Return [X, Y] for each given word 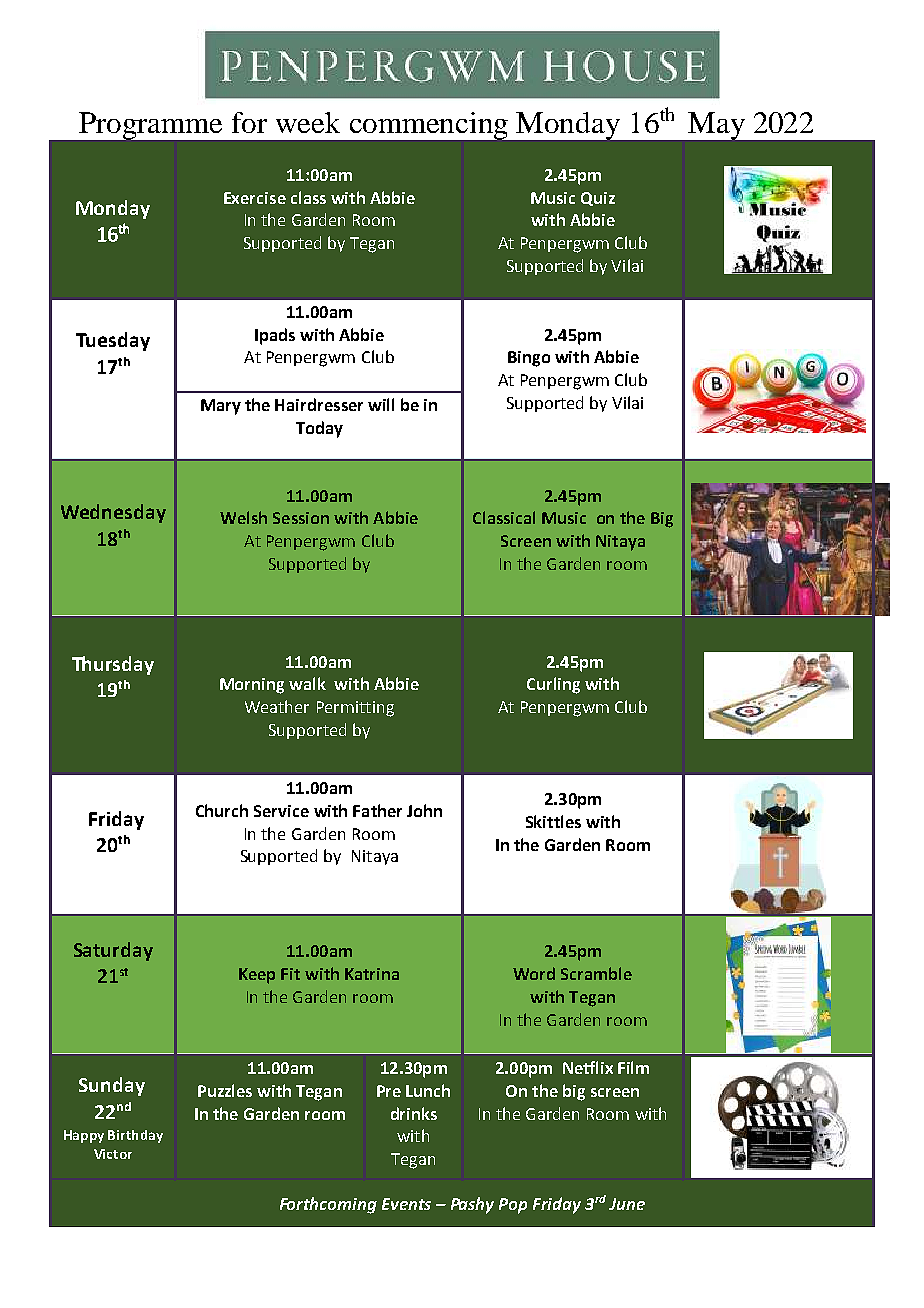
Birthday [135, 1136]
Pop [513, 1206]
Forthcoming [328, 1205]
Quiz [598, 199]
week [308, 122]
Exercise [255, 198]
